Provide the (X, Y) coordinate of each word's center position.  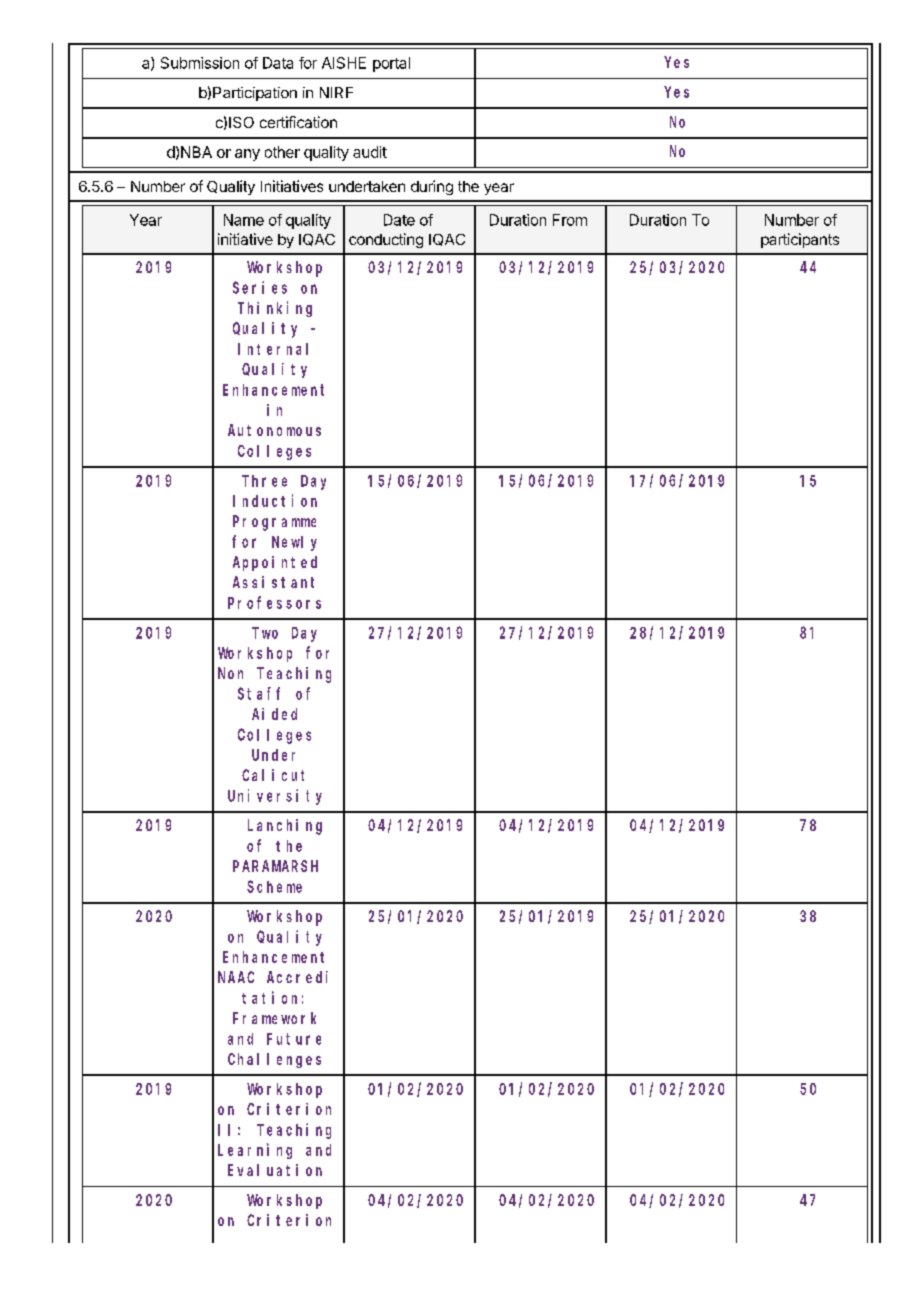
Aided (274, 714)
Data (278, 63)
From (570, 220)
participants (800, 240)
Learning (255, 1151)
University (275, 797)
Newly (294, 543)
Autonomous (274, 430)
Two (265, 633)
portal (391, 64)
